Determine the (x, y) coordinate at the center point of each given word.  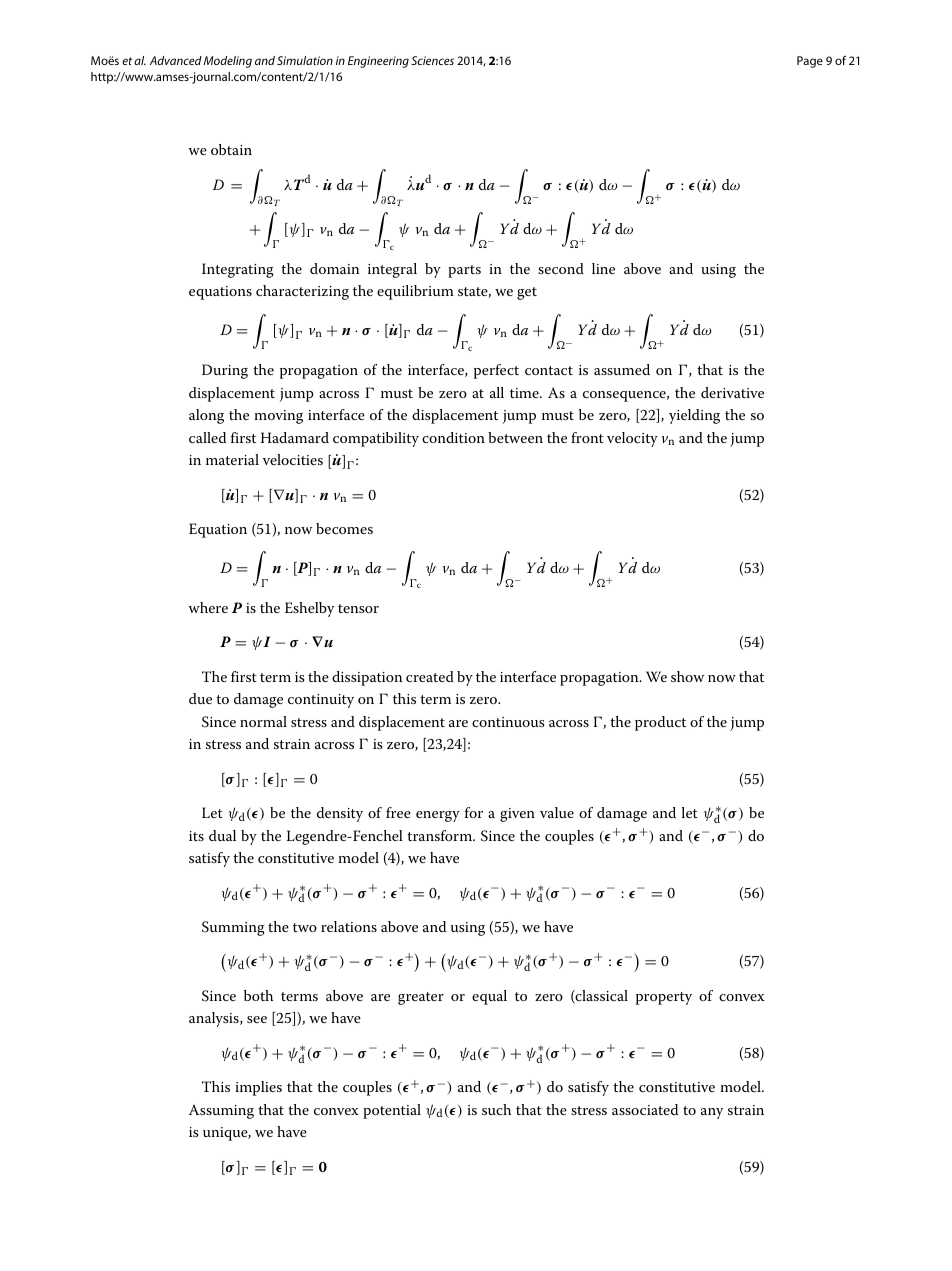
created (430, 676)
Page (810, 62)
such (496, 1109)
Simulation (305, 60)
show (687, 676)
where (208, 607)
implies (258, 1088)
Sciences (432, 60)
